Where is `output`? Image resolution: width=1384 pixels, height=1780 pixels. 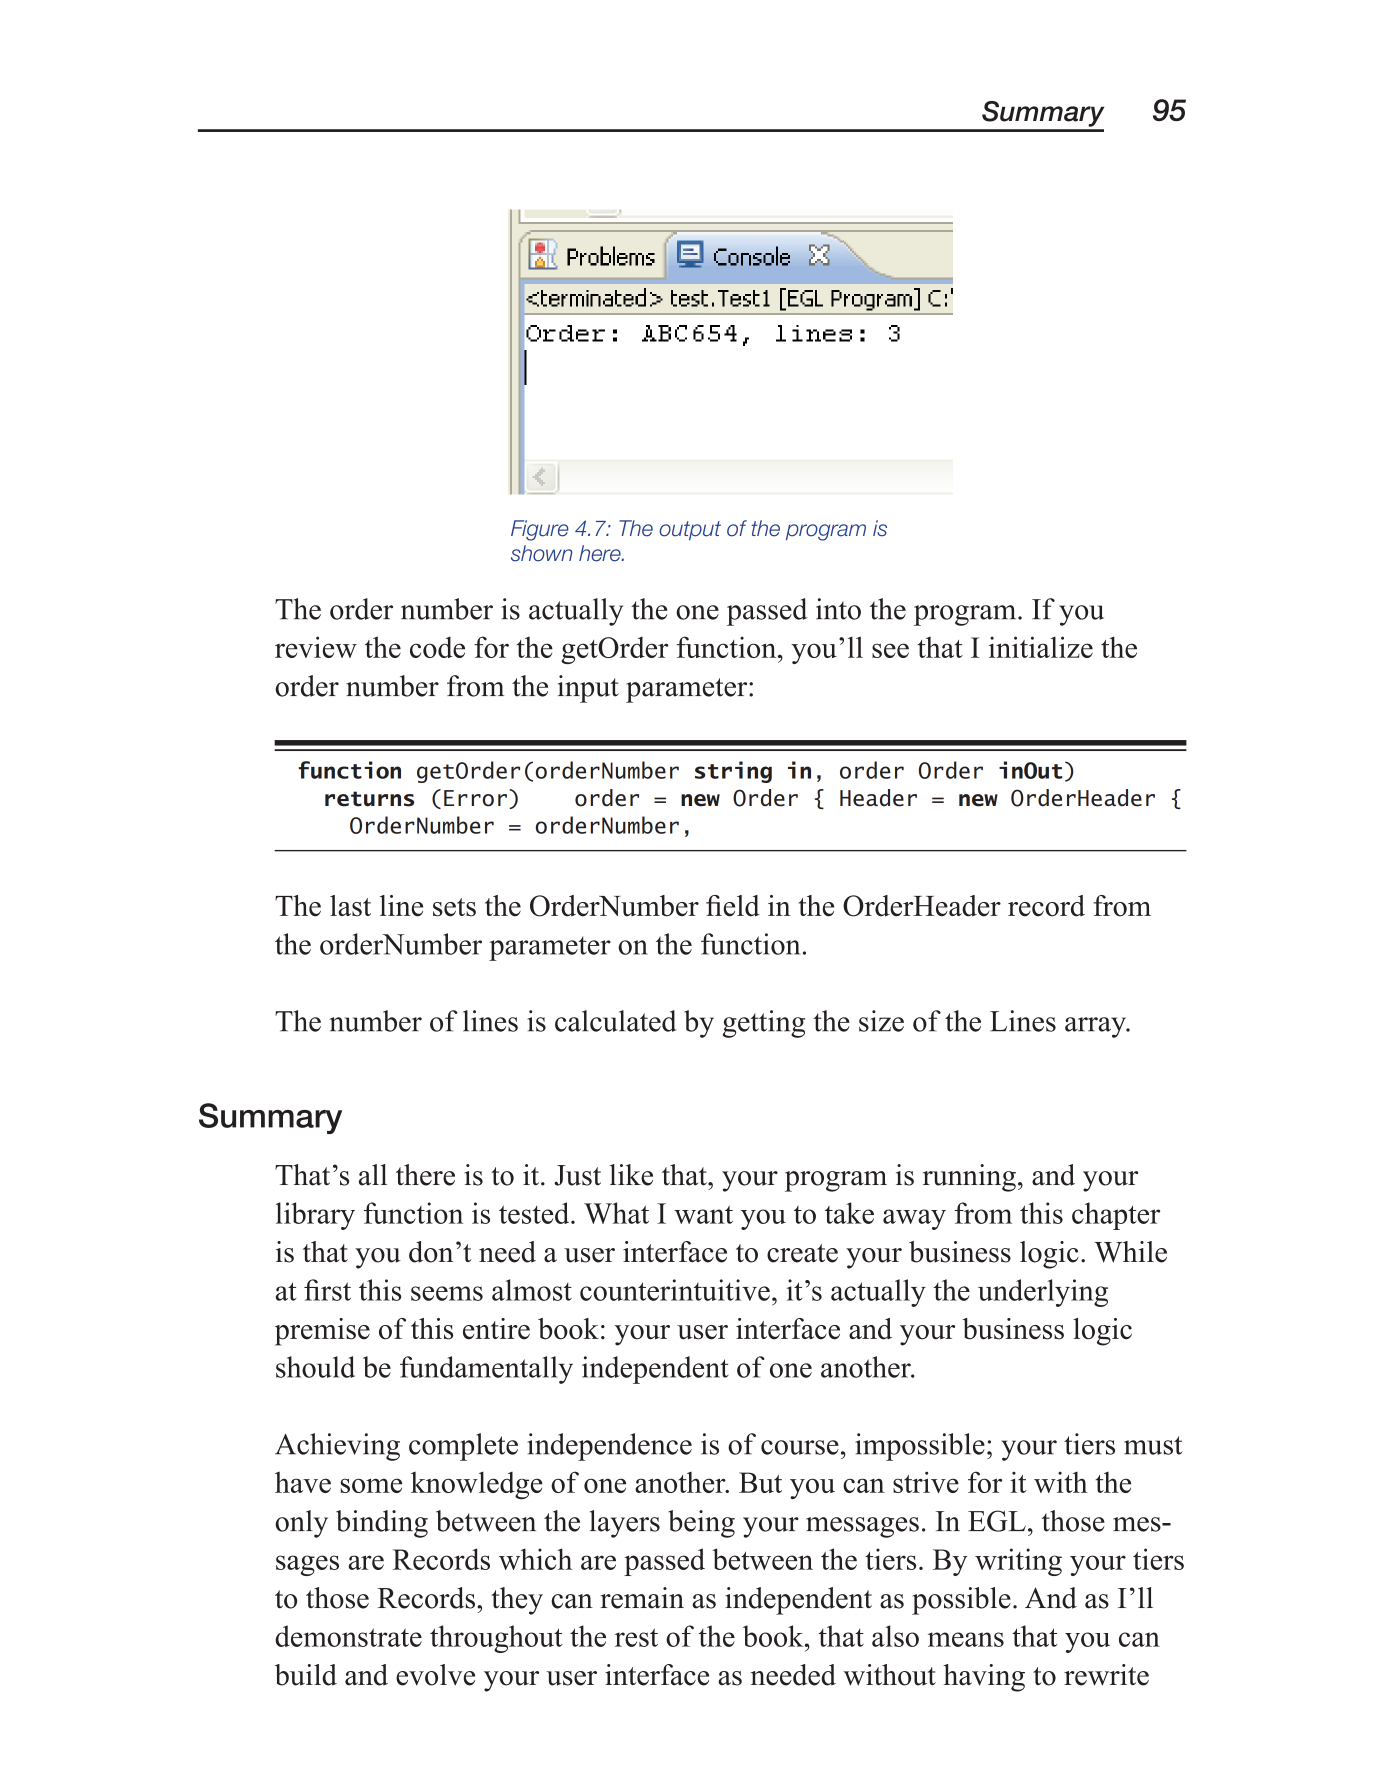 output is located at coordinates (690, 530).
